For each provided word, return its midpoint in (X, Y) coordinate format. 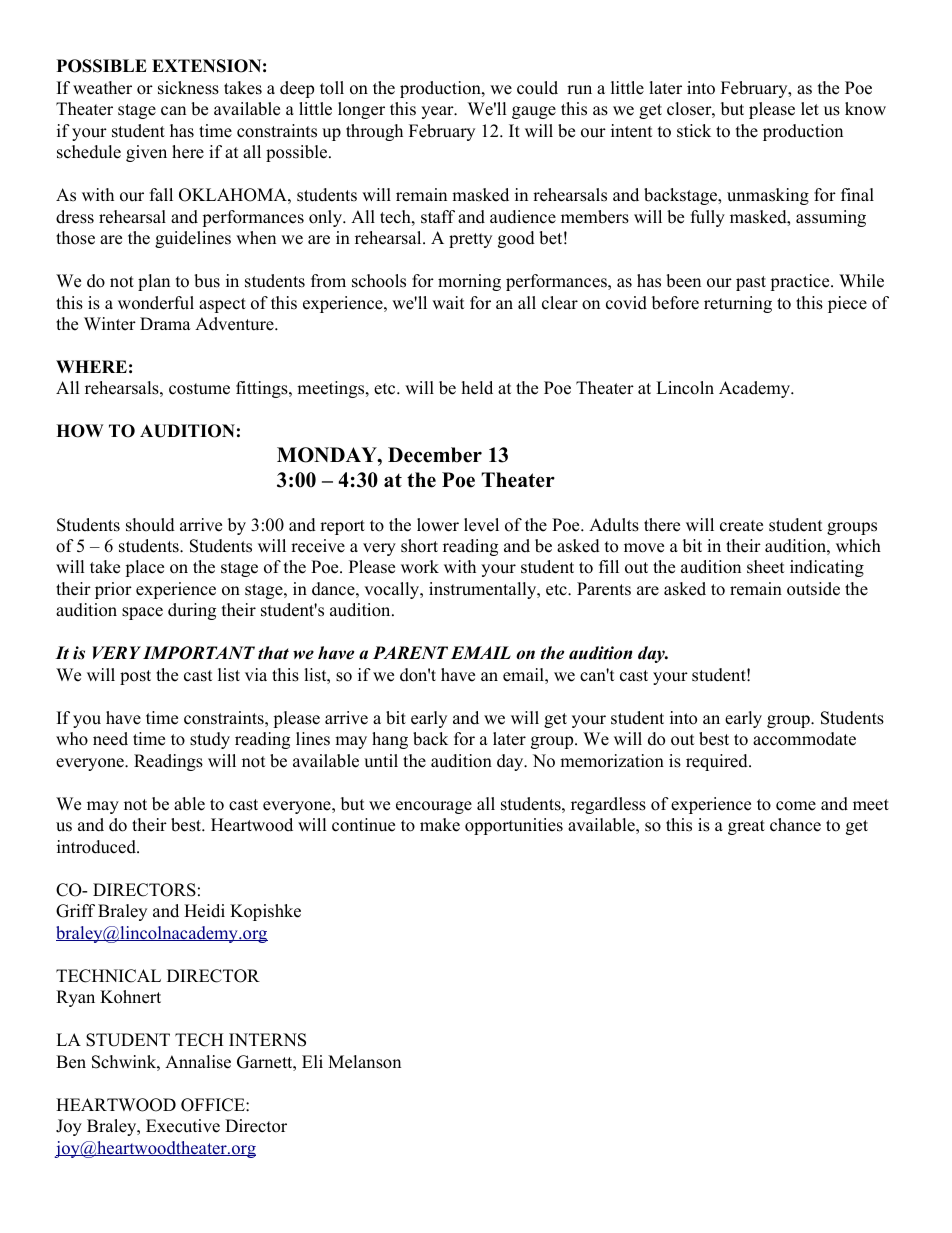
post (135, 677)
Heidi (204, 911)
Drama (165, 323)
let (810, 109)
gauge (534, 112)
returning (738, 304)
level (481, 525)
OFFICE (214, 1105)
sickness (188, 88)
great (746, 827)
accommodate (804, 739)
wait (448, 302)
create (741, 526)
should (150, 525)
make (440, 825)
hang (390, 740)
